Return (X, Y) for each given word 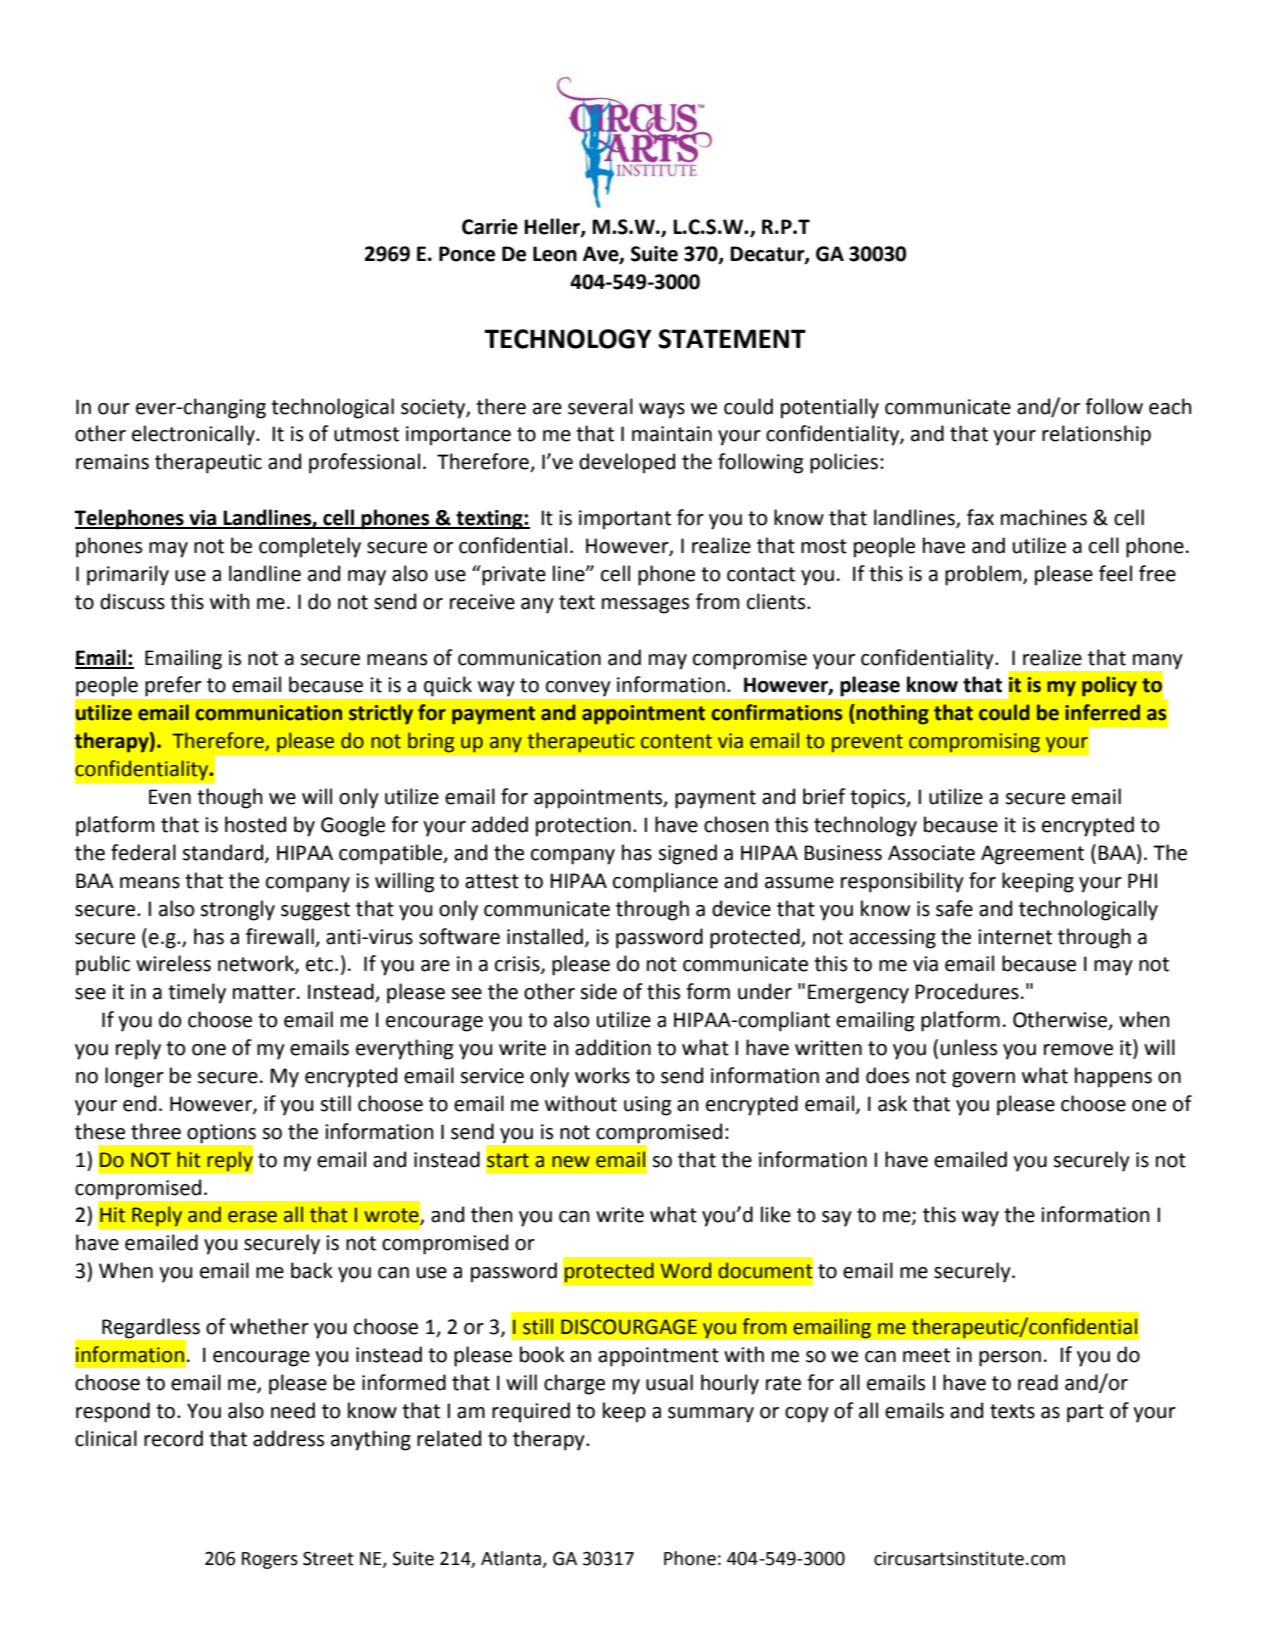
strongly (237, 910)
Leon (555, 254)
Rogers (270, 1560)
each (1170, 406)
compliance (665, 882)
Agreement (1032, 855)
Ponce (467, 254)
